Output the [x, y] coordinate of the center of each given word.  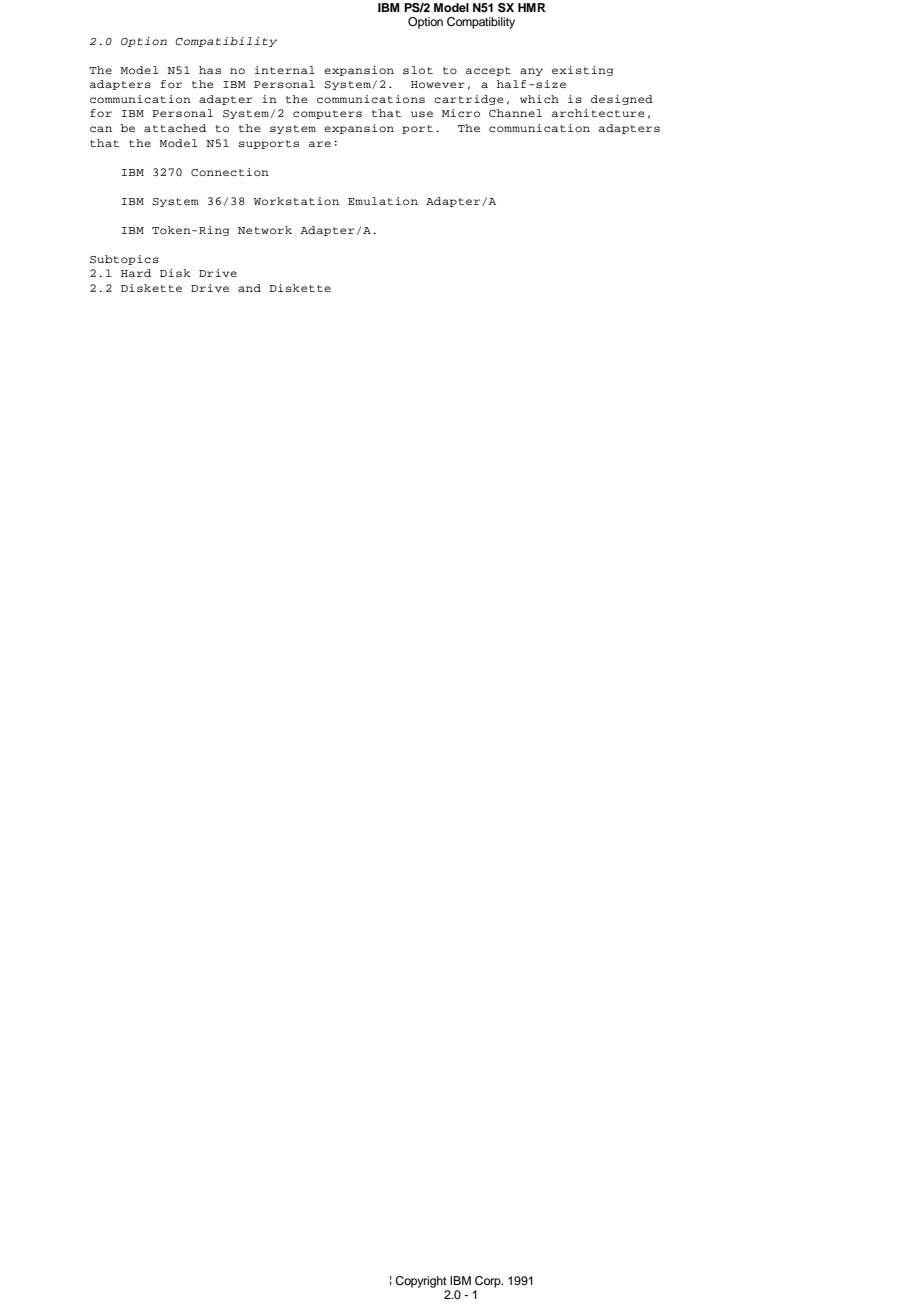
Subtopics [124, 260]
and [249, 288]
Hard [136, 273]
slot [418, 70]
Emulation [383, 201]
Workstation [296, 201]
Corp [489, 1282]
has [210, 70]
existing [582, 71]
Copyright [421, 1282]
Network [265, 230]
